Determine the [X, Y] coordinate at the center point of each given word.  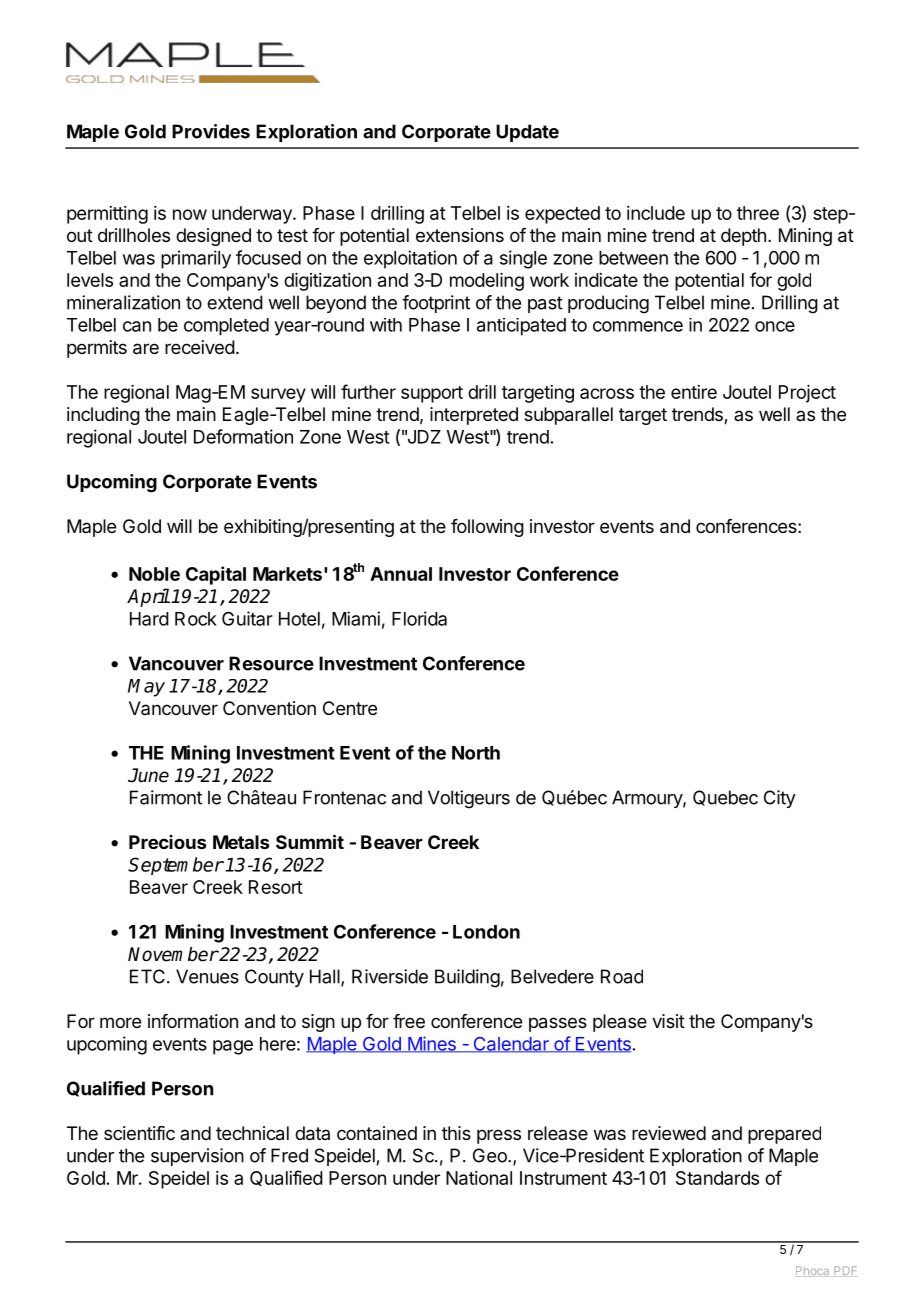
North [476, 753]
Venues [207, 976]
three [758, 213]
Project [807, 394]
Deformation [243, 436]
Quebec [725, 798]
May [146, 688]
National [479, 1178]
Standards [717, 1178]
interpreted [474, 416]
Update [527, 133]
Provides [211, 131]
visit [668, 1021]
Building [467, 978]
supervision [197, 1157]
